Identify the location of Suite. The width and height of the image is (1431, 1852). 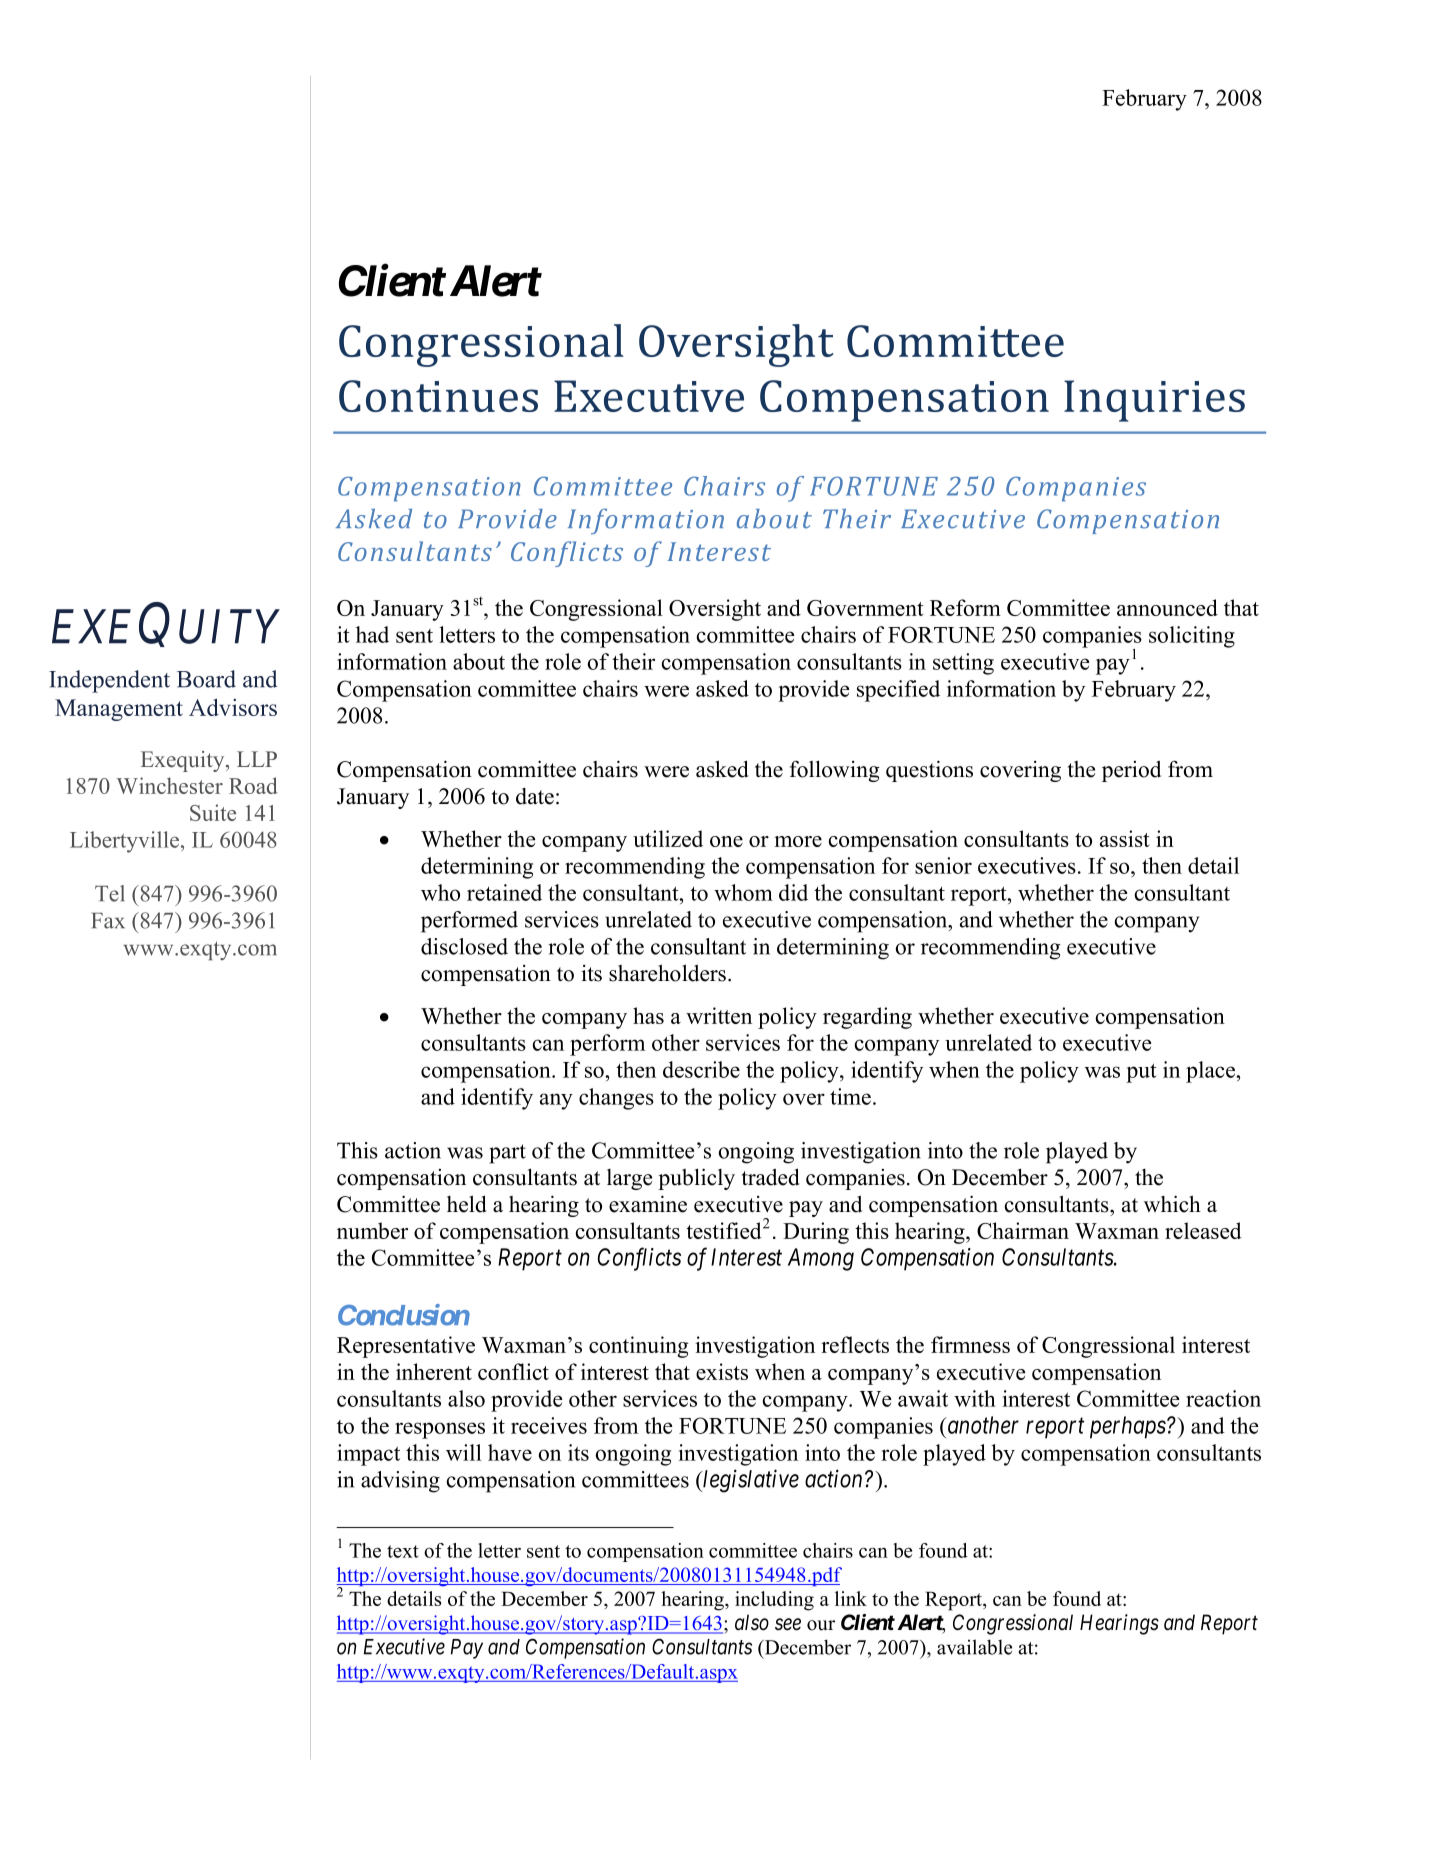
(213, 812).
